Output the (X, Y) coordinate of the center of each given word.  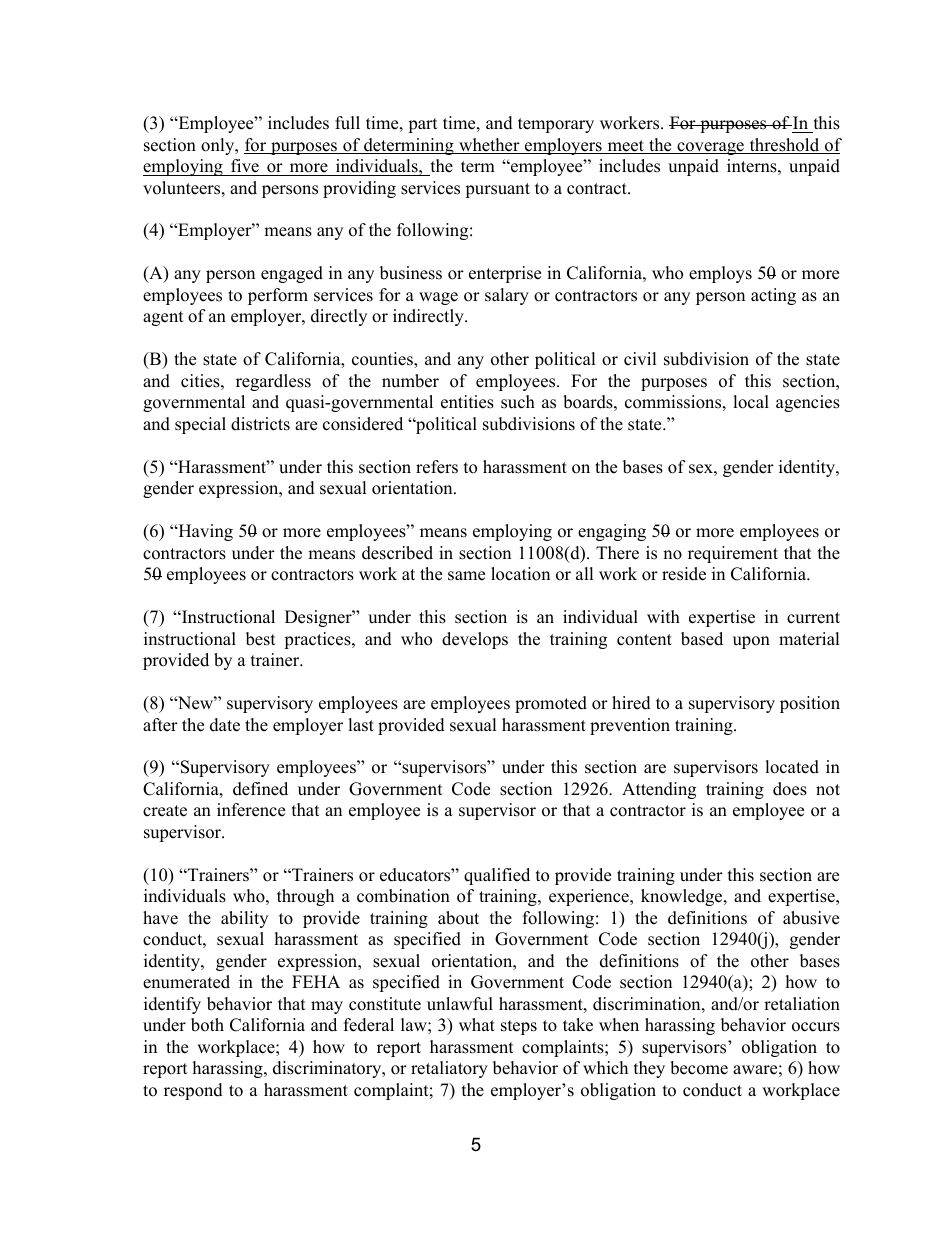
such (518, 402)
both (207, 1025)
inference (251, 810)
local (751, 402)
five (245, 166)
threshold (784, 146)
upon (751, 642)
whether (489, 146)
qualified (497, 876)
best (261, 639)
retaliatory (449, 1069)
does (790, 789)
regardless (273, 382)
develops (475, 640)
